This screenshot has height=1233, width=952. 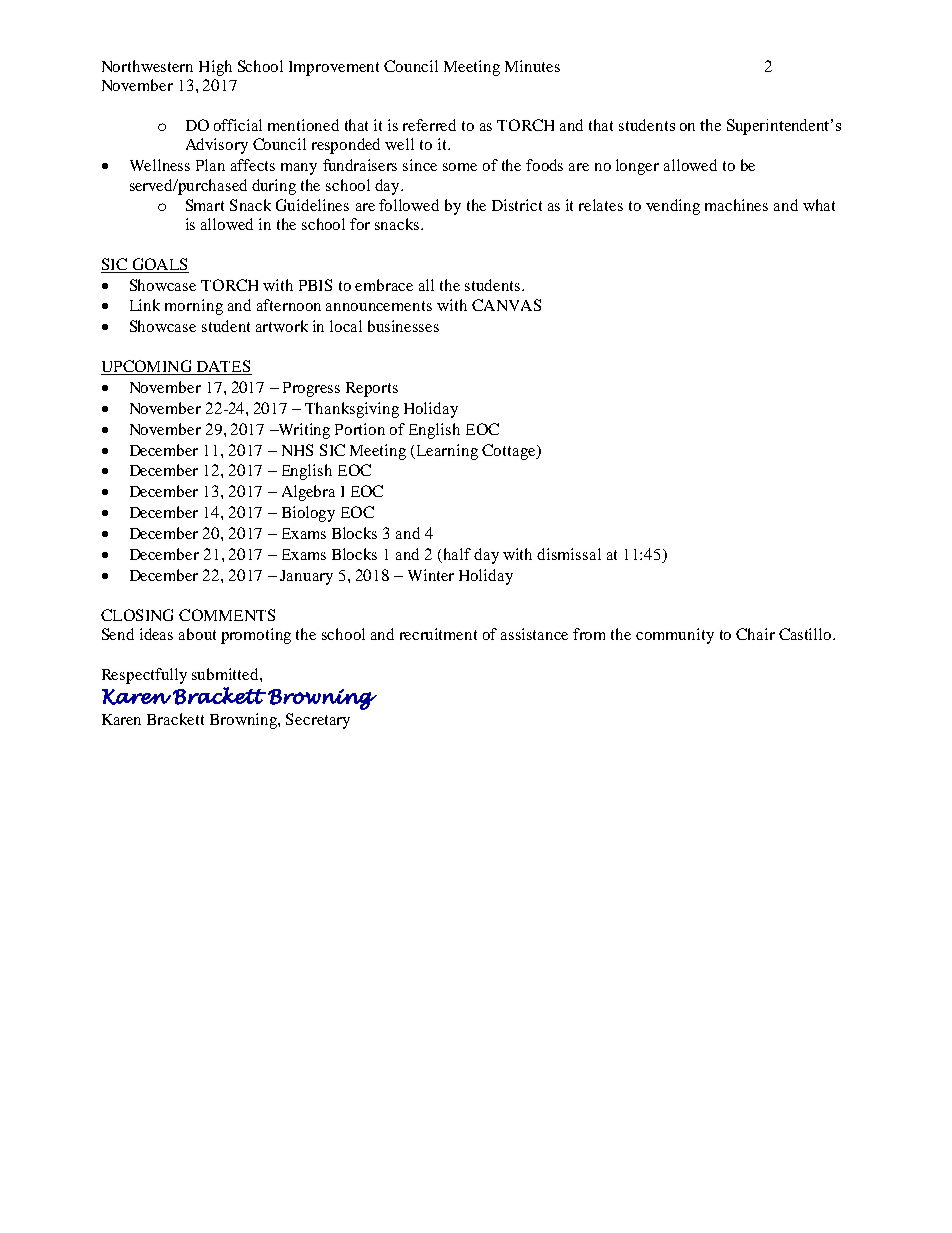 I want to click on submitted, so click(x=226, y=674).
